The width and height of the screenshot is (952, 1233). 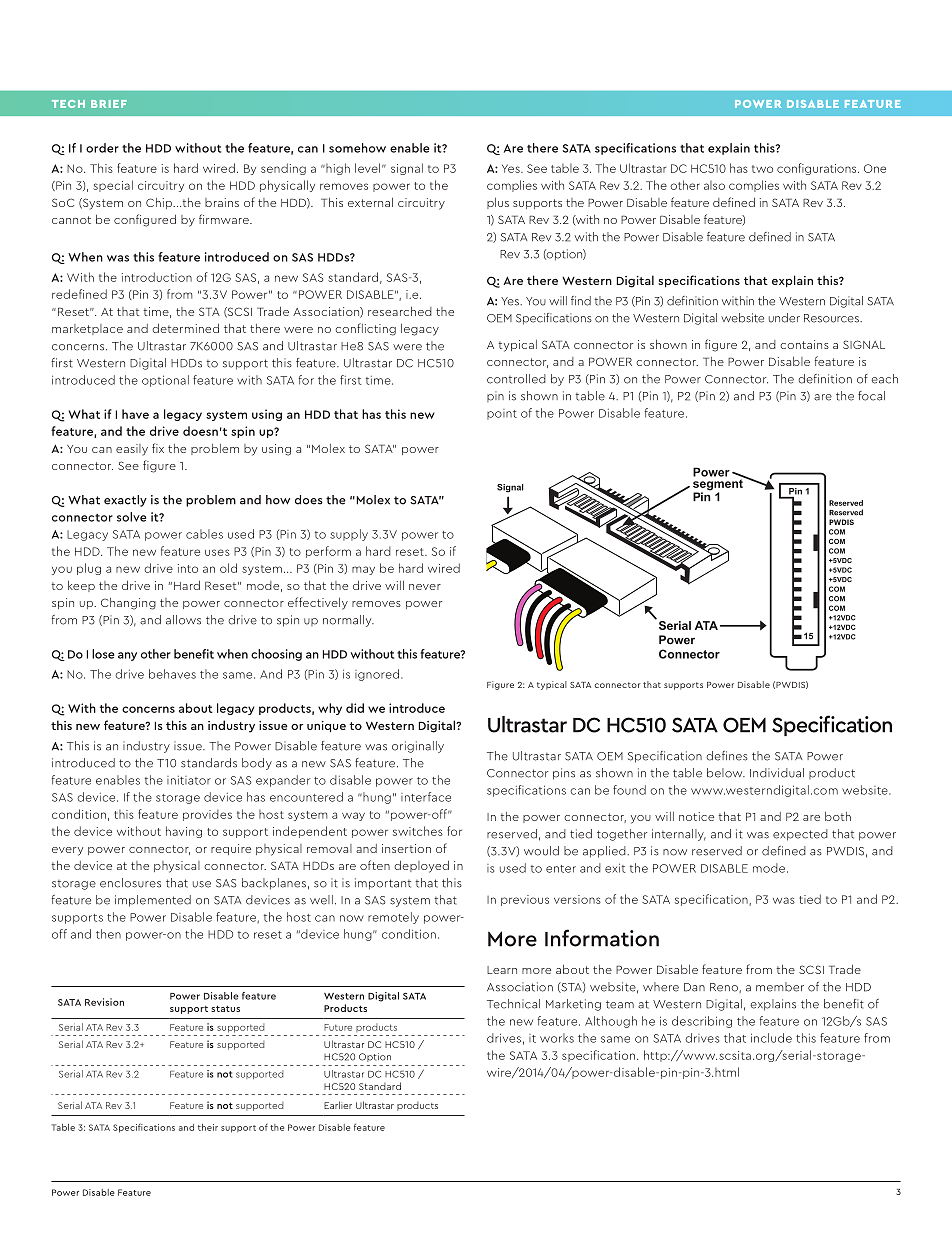 I want to click on point, so click(x=502, y=414).
